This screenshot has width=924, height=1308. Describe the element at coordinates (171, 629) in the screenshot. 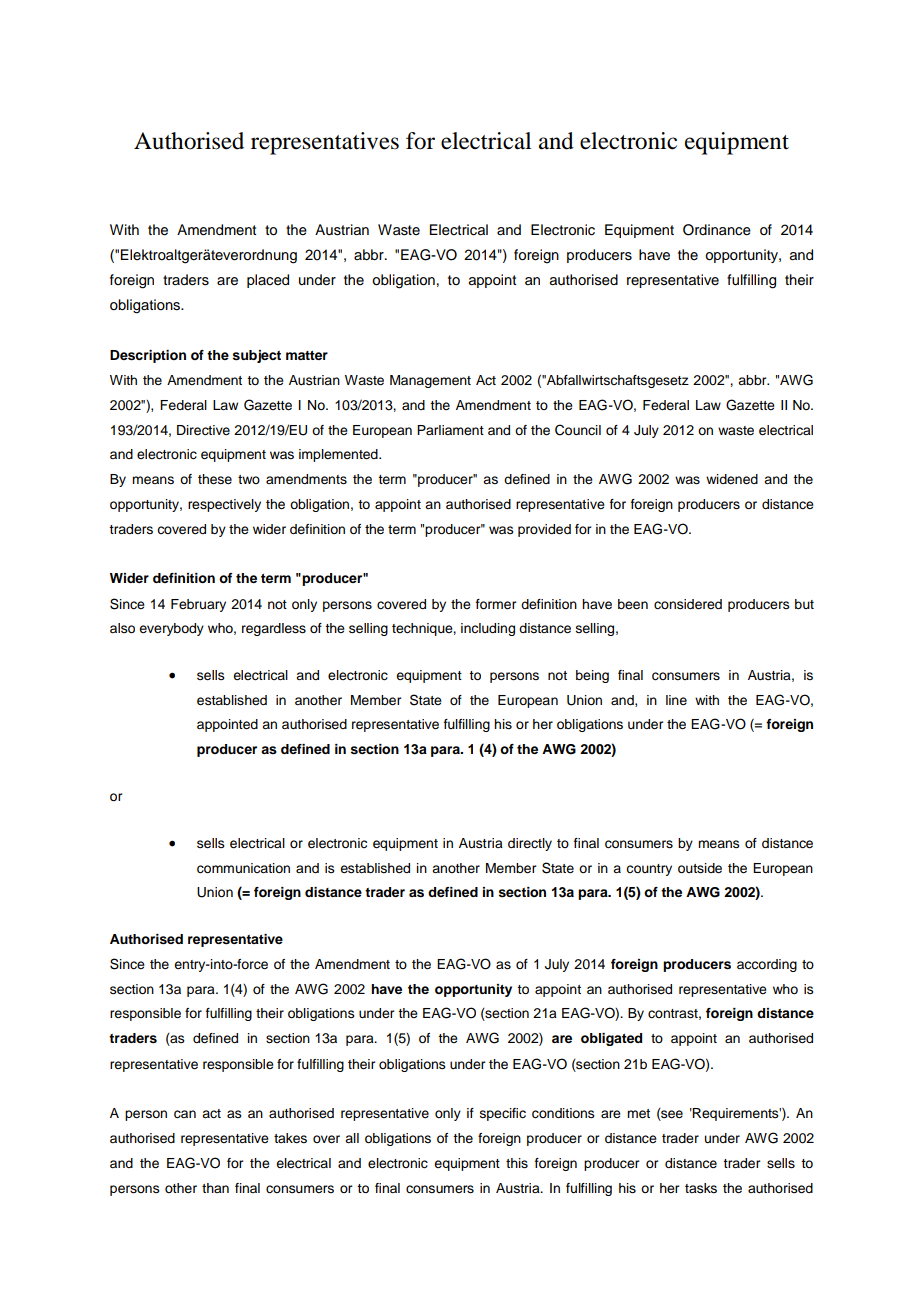

I see `everybody` at that location.
